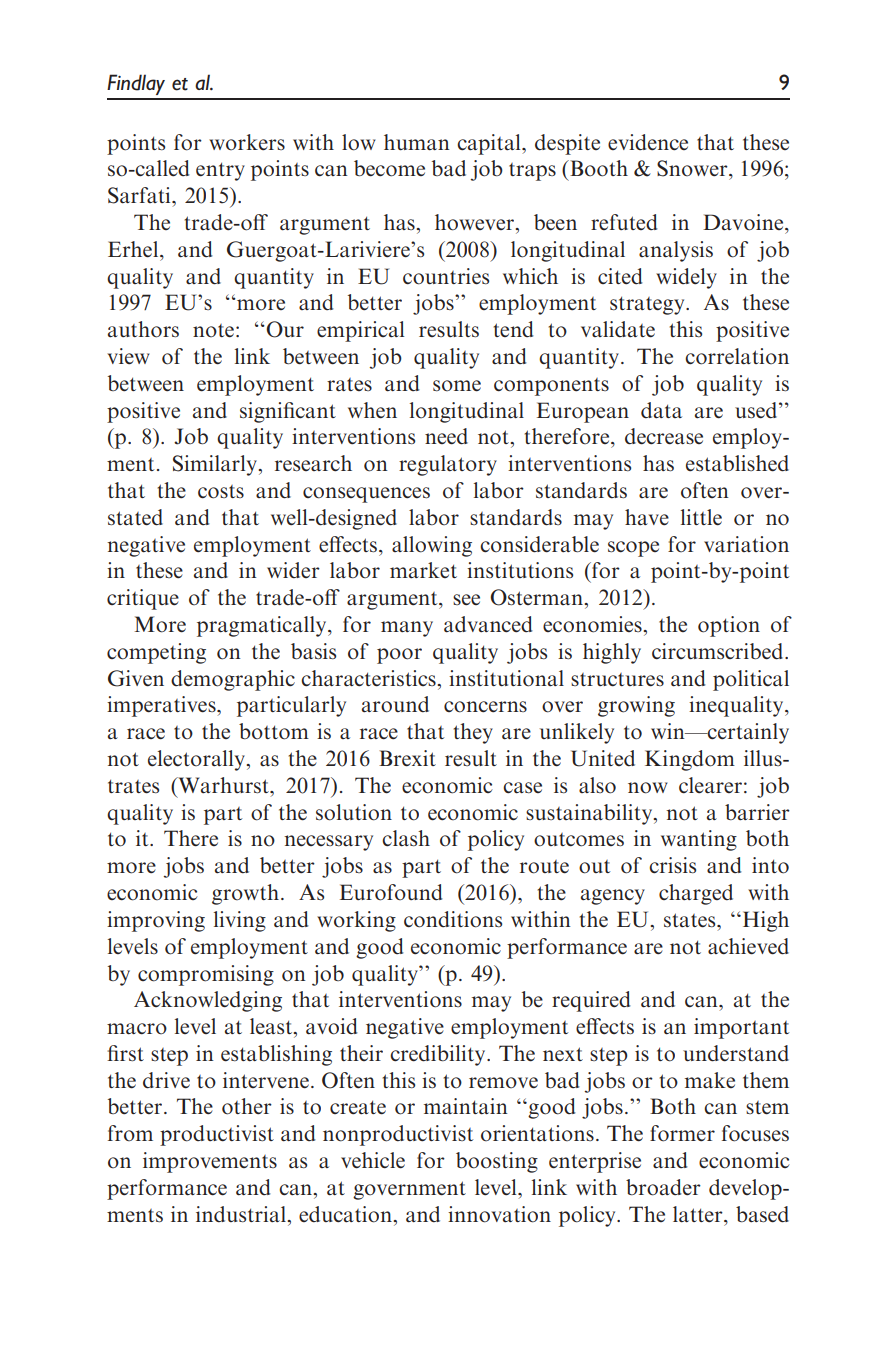 Image resolution: width=887 pixels, height=1372 pixels. What do you see at coordinates (417, 142) in the document?
I see `human` at bounding box center [417, 142].
